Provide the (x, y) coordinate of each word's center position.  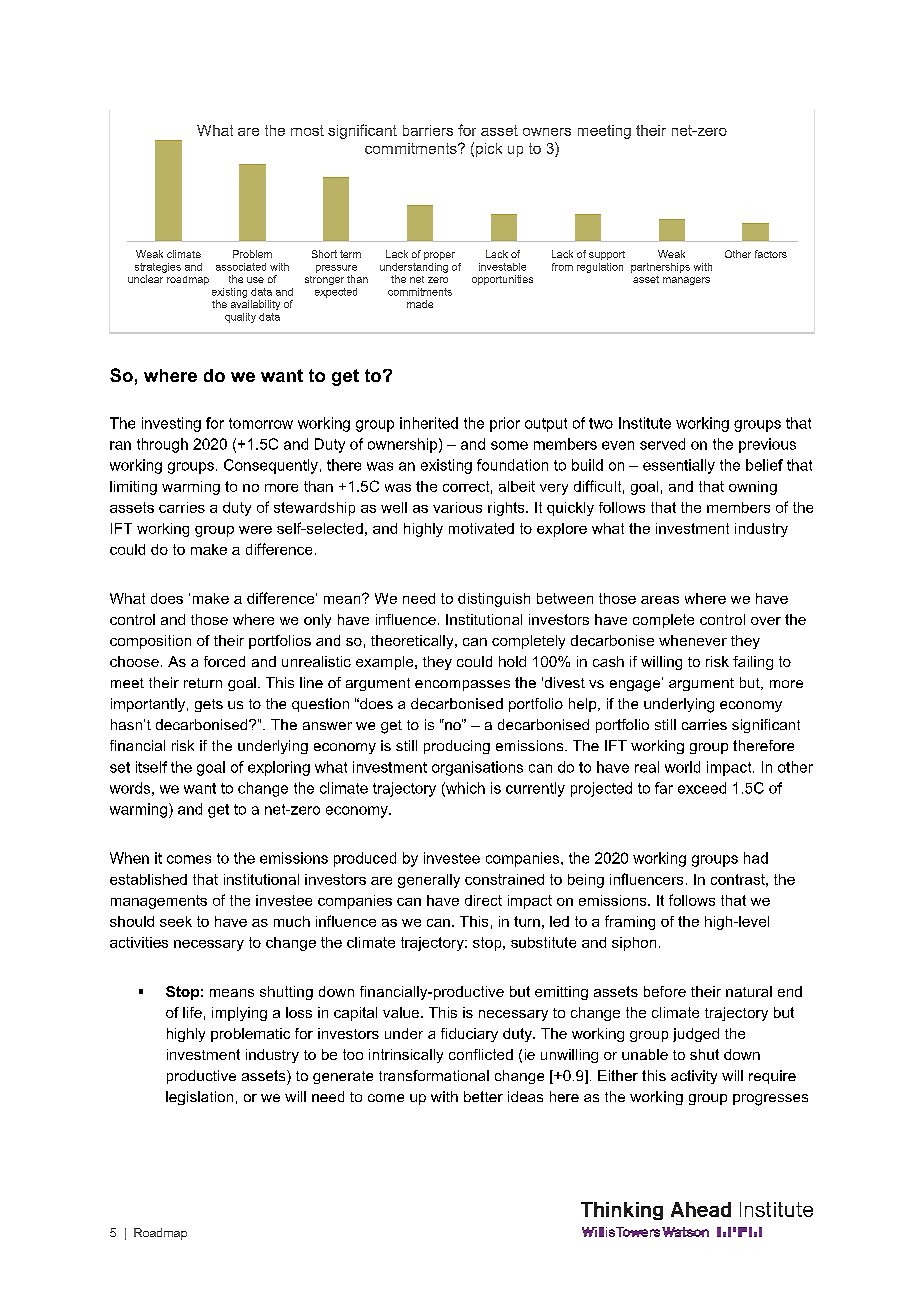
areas (660, 600)
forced (224, 661)
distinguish (494, 600)
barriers (428, 130)
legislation (199, 1098)
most (307, 130)
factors (771, 254)
